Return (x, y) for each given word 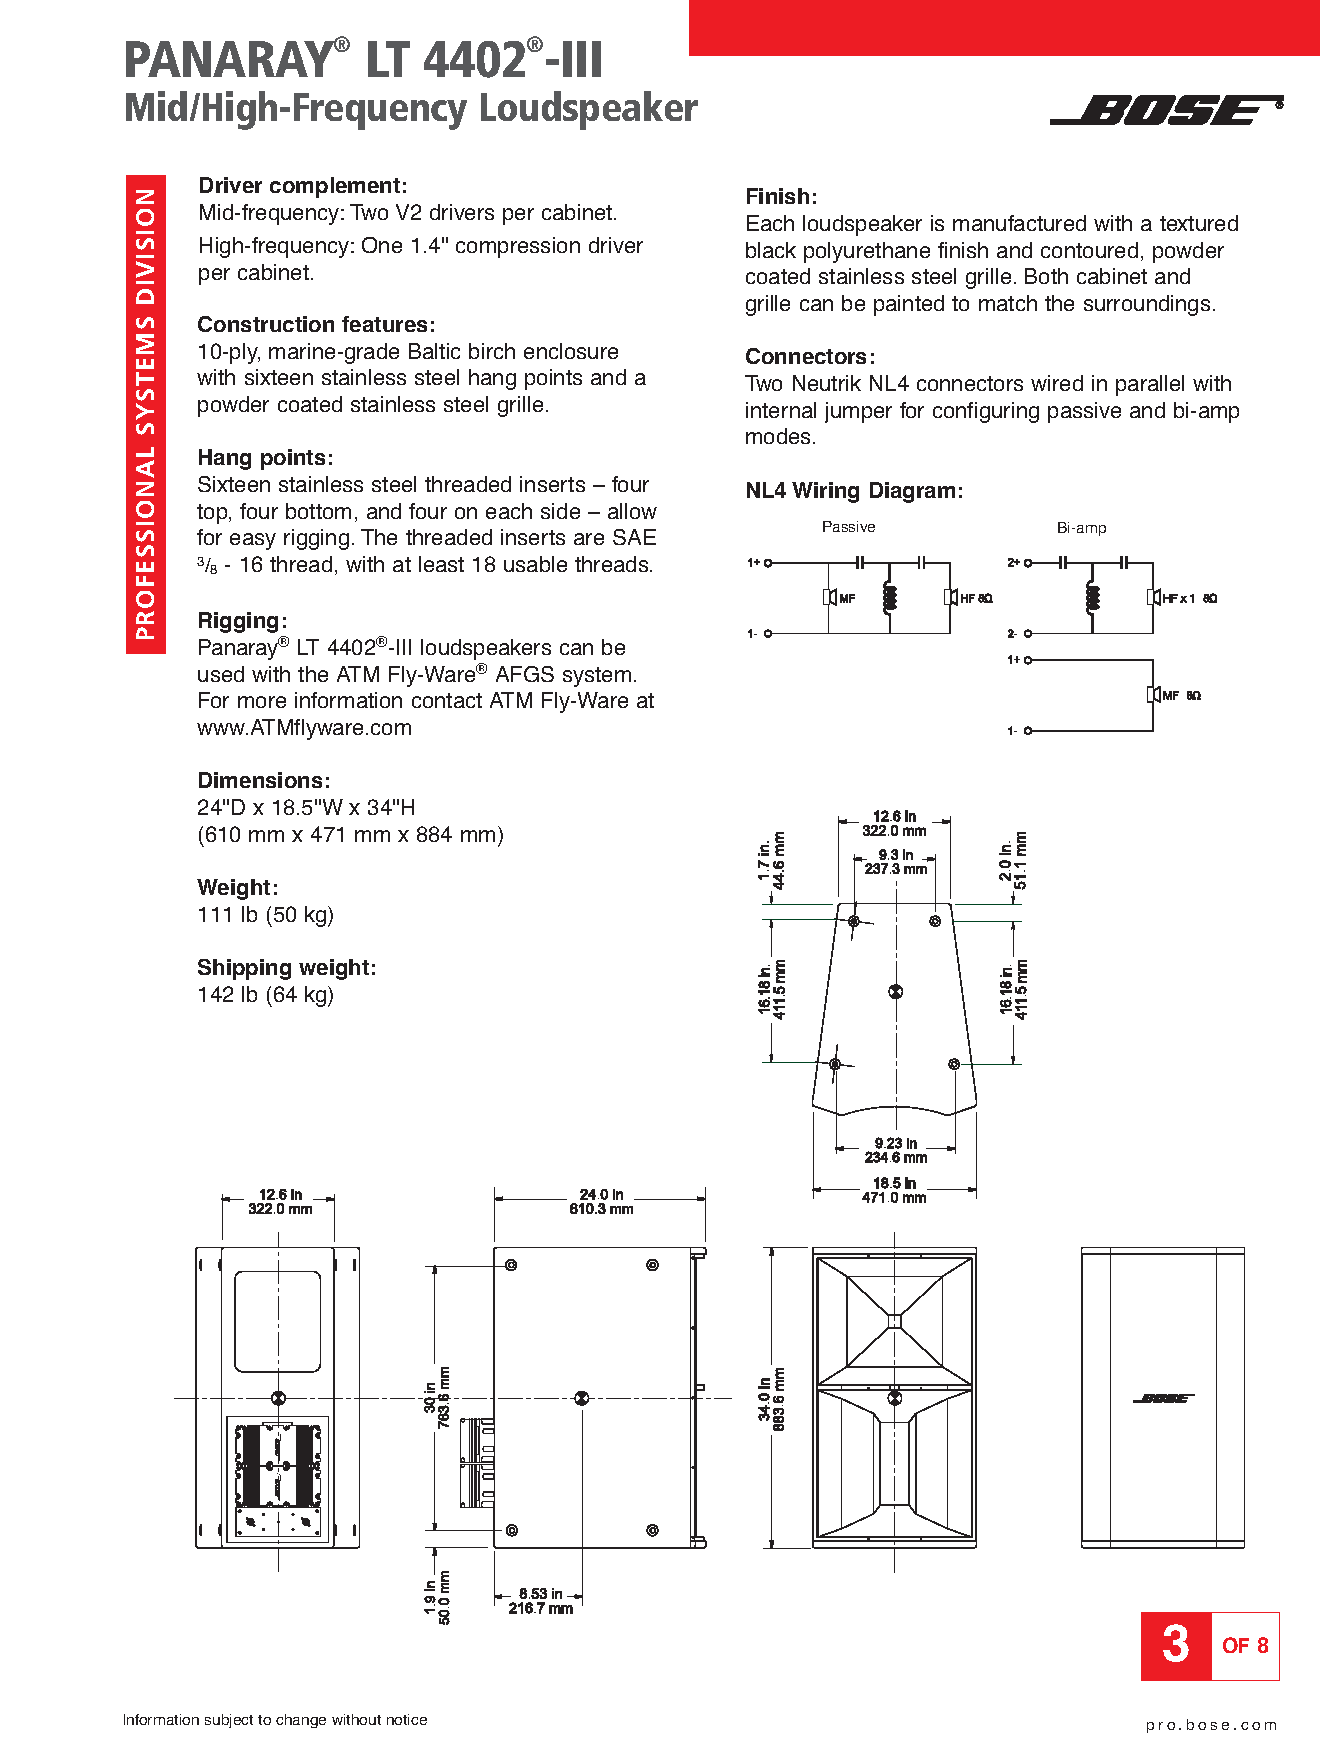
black (771, 250)
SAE (634, 537)
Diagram (912, 492)
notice (407, 1719)
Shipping (244, 969)
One (382, 245)
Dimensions (260, 780)
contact (447, 700)
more (262, 702)
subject (229, 1721)
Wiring (825, 492)
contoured (1089, 250)
